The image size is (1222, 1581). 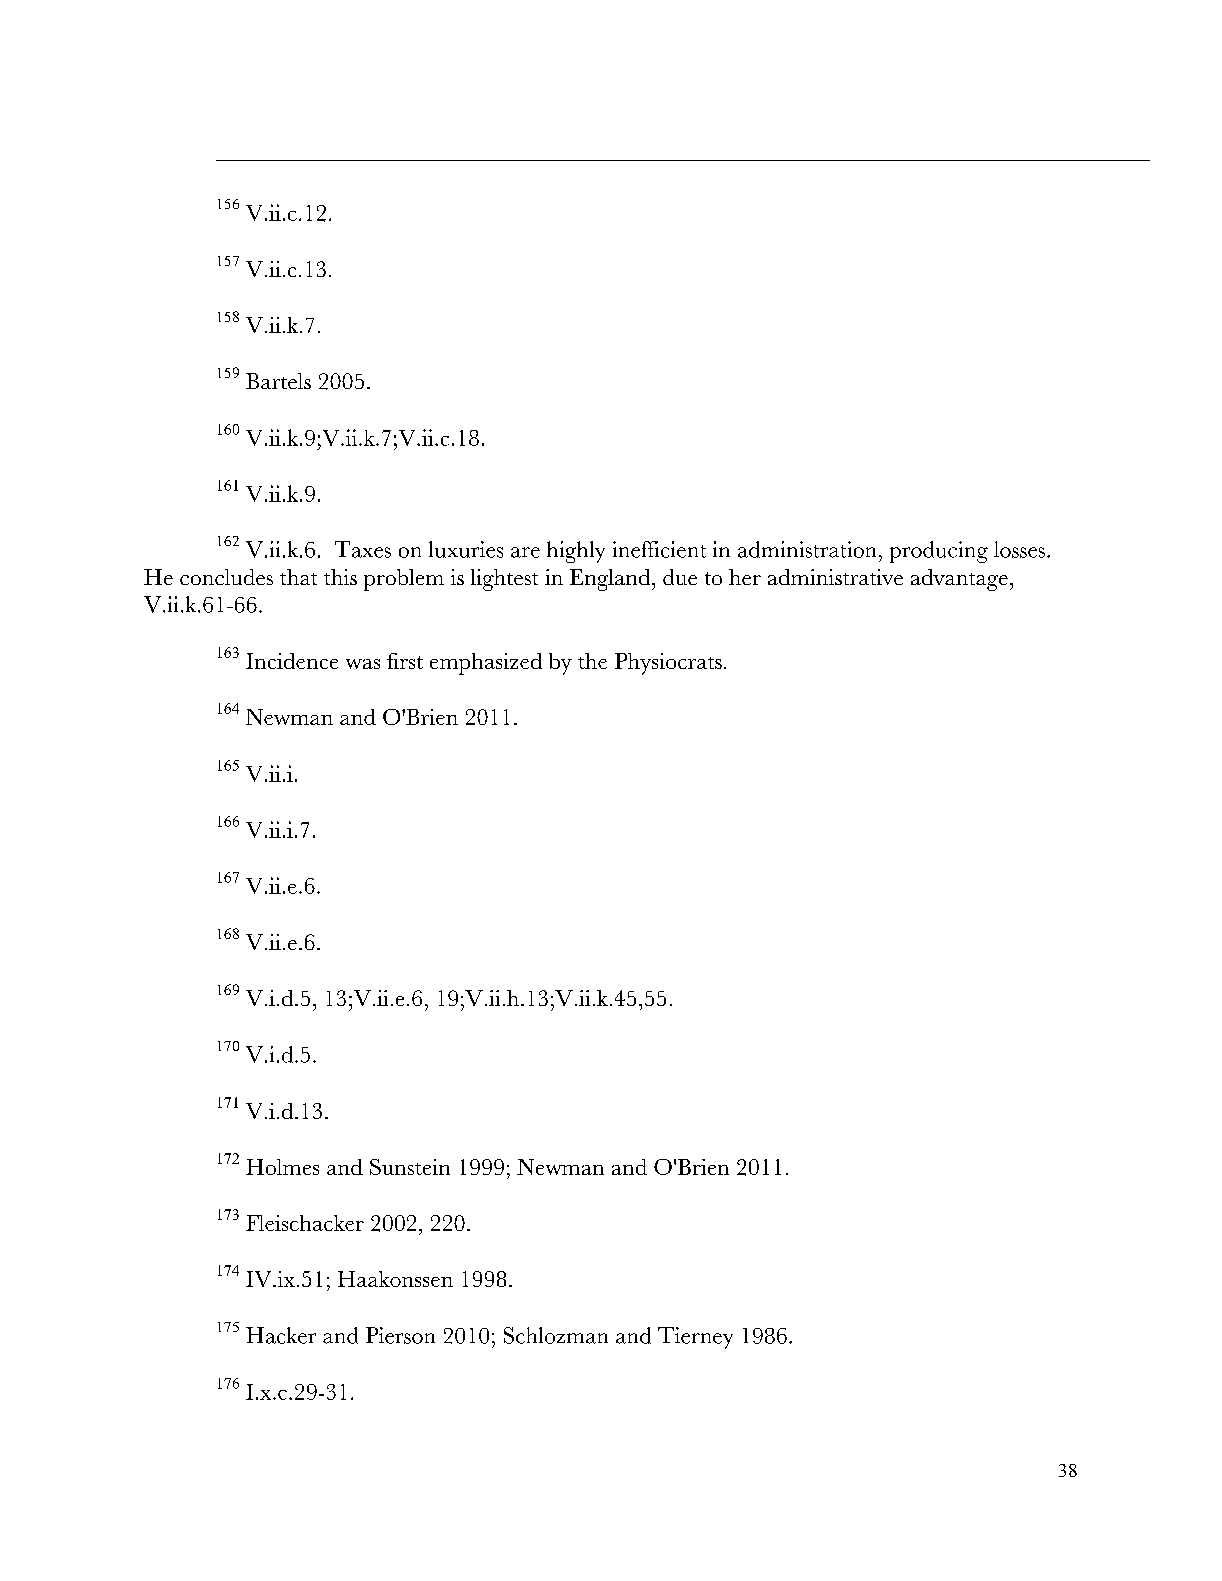 What do you see at coordinates (400, 1335) in the page?
I see `Pierson` at bounding box center [400, 1335].
